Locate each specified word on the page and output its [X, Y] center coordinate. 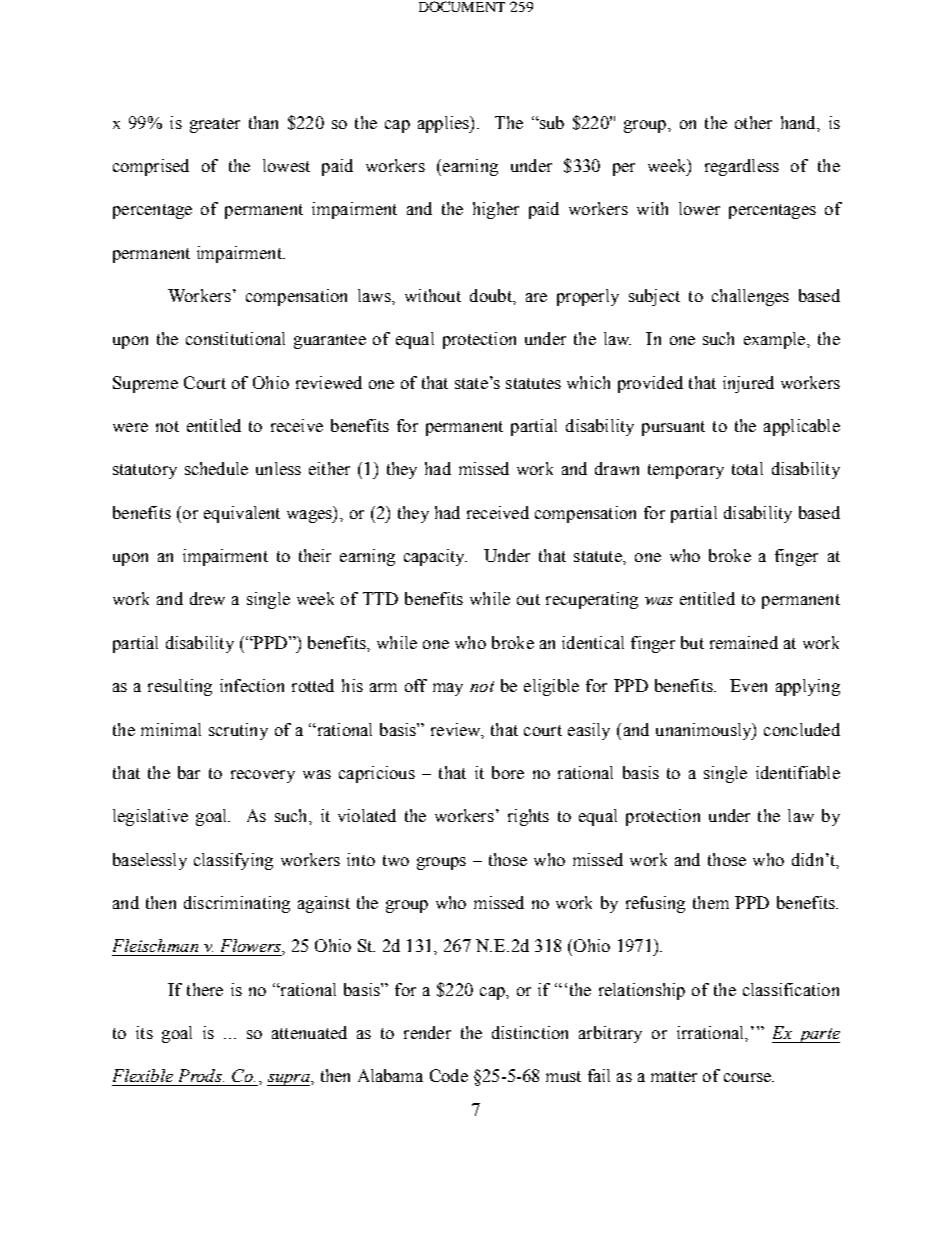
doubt [492, 295]
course [748, 1077]
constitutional [235, 338]
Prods [201, 1075]
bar [189, 772]
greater [215, 125]
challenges [750, 297]
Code [449, 1075]
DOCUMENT [462, 6]
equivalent [242, 514]
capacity [435, 557]
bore [508, 772]
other [753, 122]
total [747, 468]
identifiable [798, 772]
